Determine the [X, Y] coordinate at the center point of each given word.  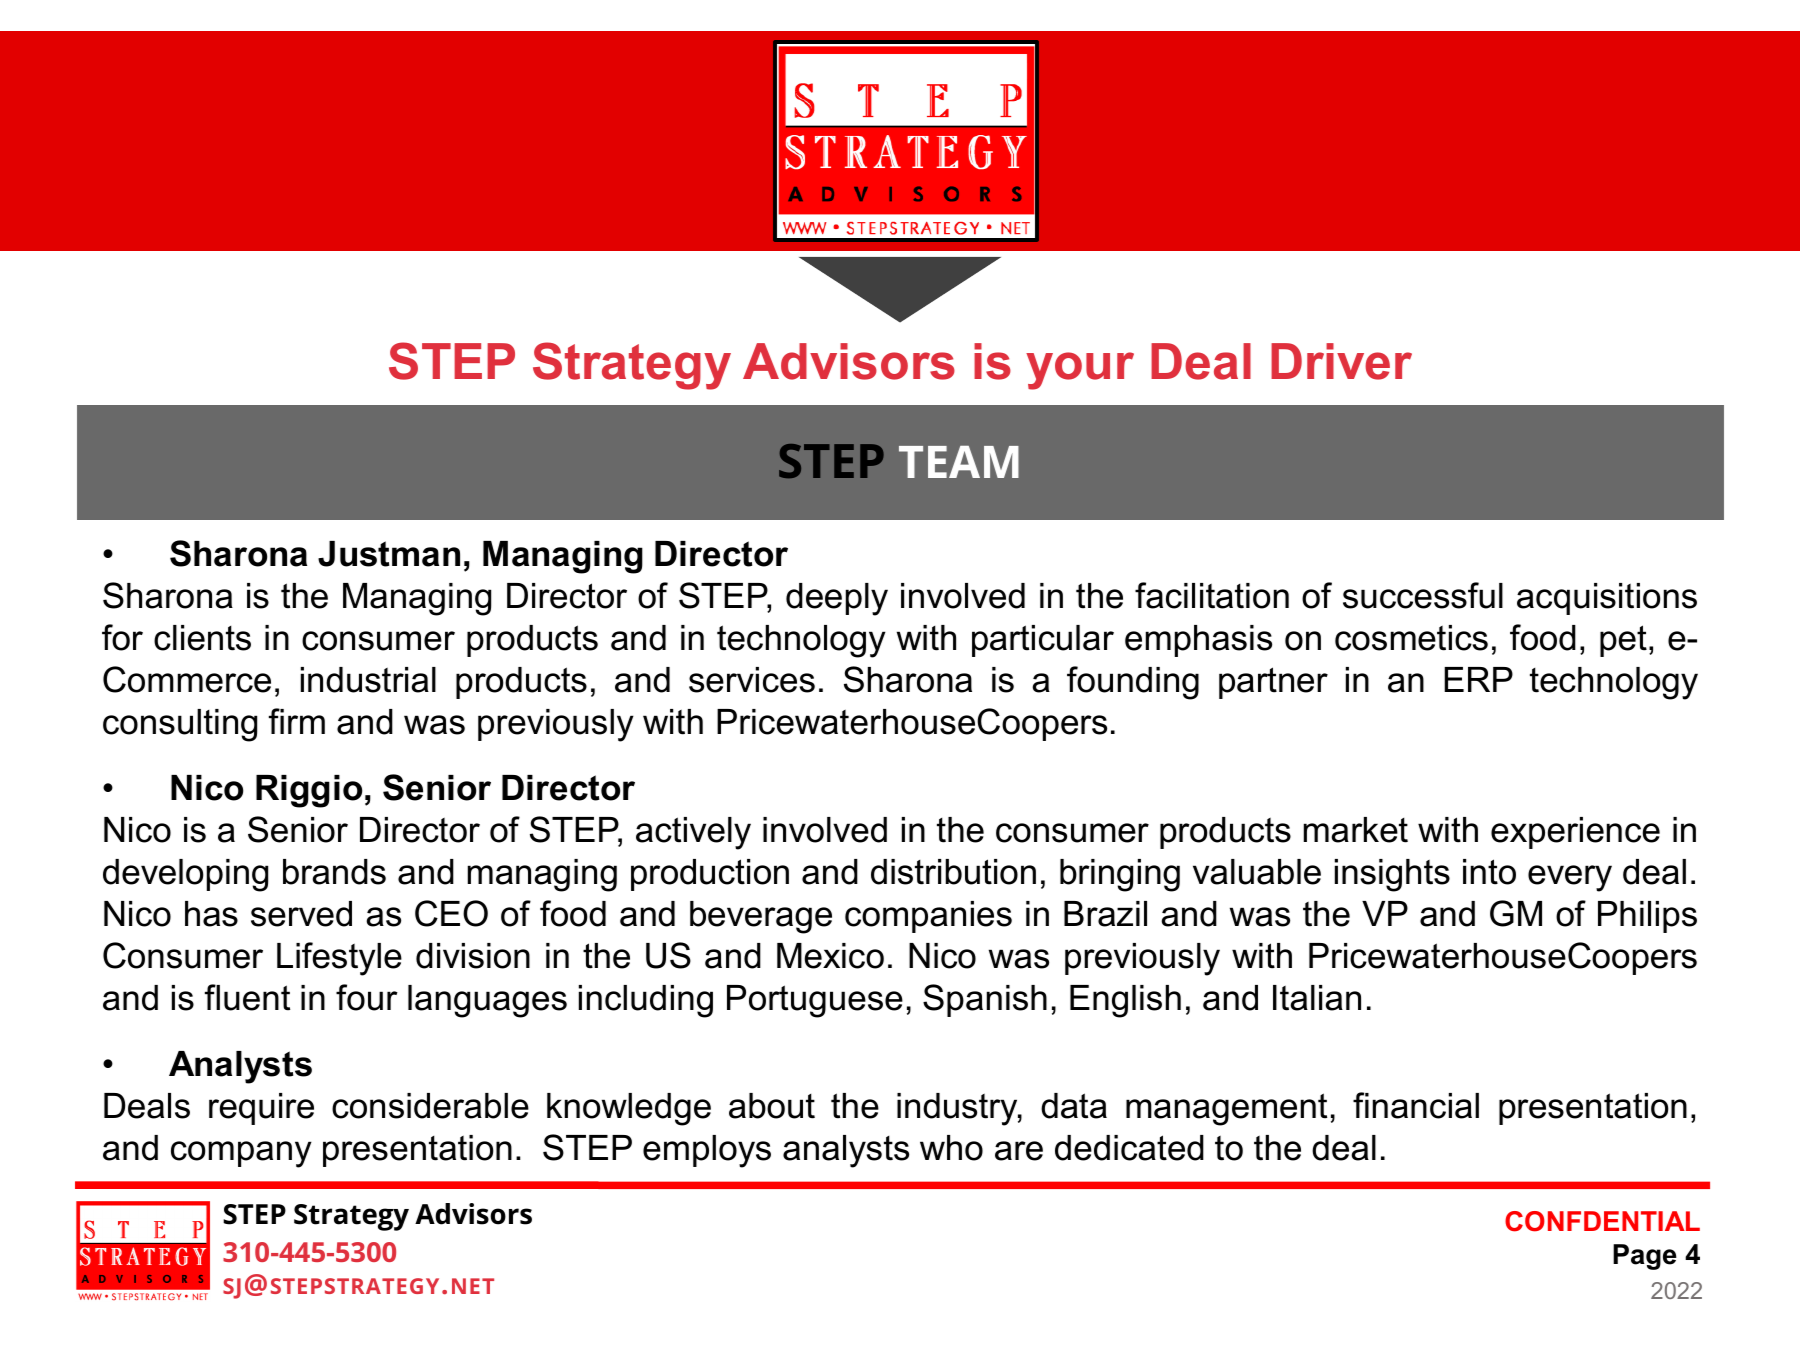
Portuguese [815, 1001]
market [1356, 830]
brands [334, 872]
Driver [1341, 361]
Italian [1317, 998]
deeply [837, 599]
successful [1423, 595]
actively [693, 833]
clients [202, 638]
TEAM [959, 462]
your [1080, 371]
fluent [247, 997]
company [241, 1154]
